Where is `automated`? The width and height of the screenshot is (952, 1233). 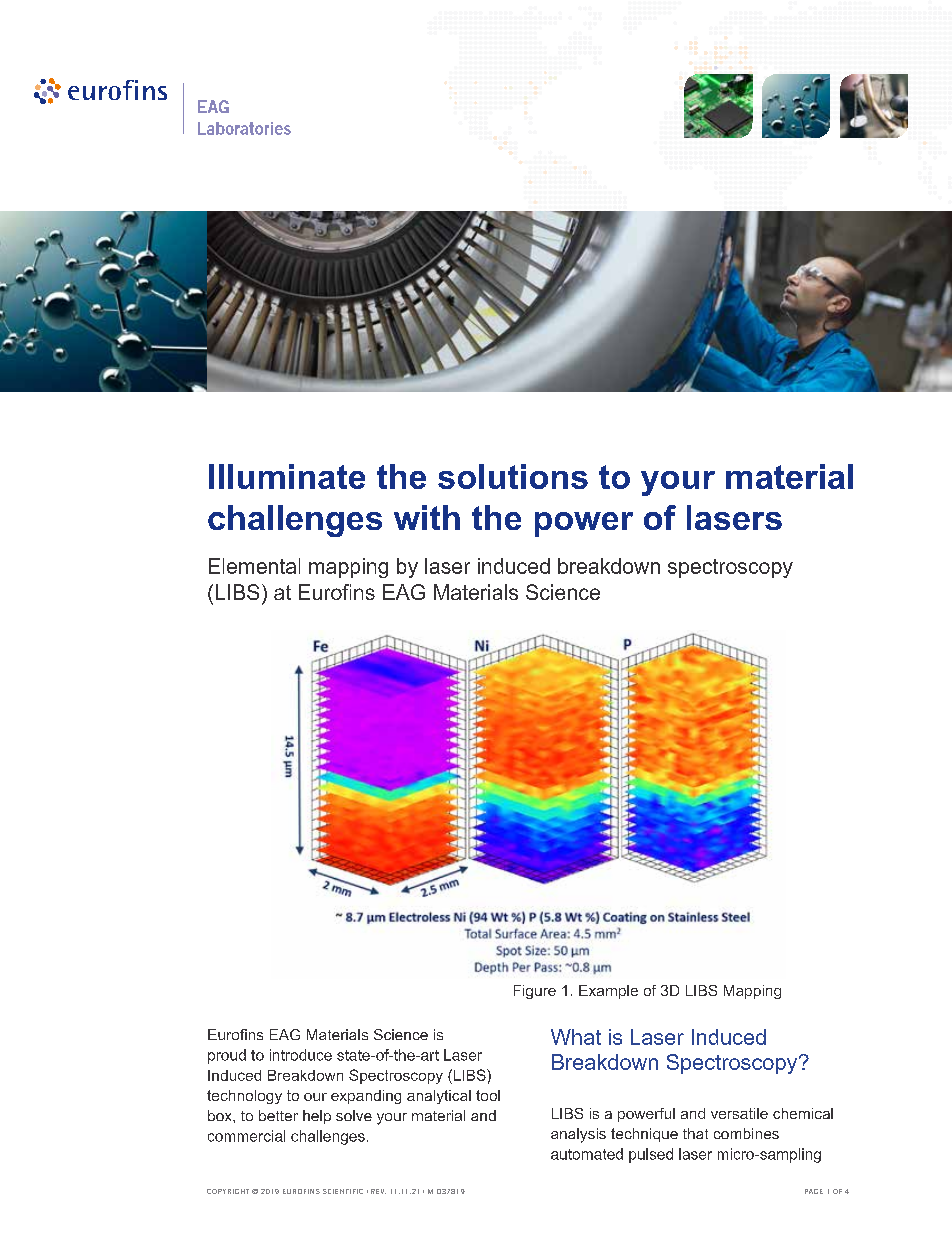 automated is located at coordinates (587, 1154).
